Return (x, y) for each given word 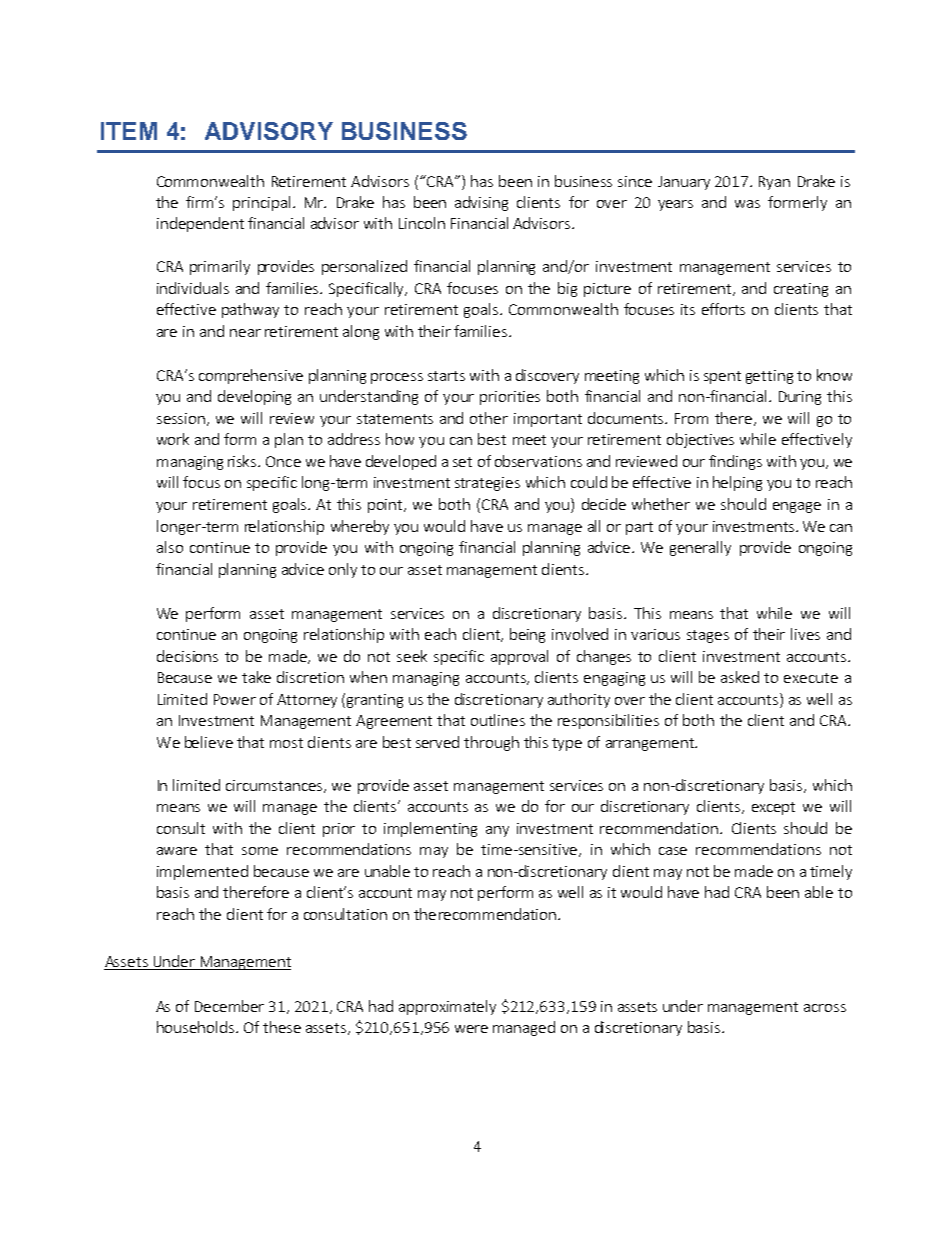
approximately (447, 1007)
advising (481, 203)
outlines (498, 720)
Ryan (774, 183)
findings (735, 462)
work (173, 439)
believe (209, 742)
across (825, 1008)
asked (740, 677)
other (489, 418)
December (229, 1006)
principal (261, 203)
